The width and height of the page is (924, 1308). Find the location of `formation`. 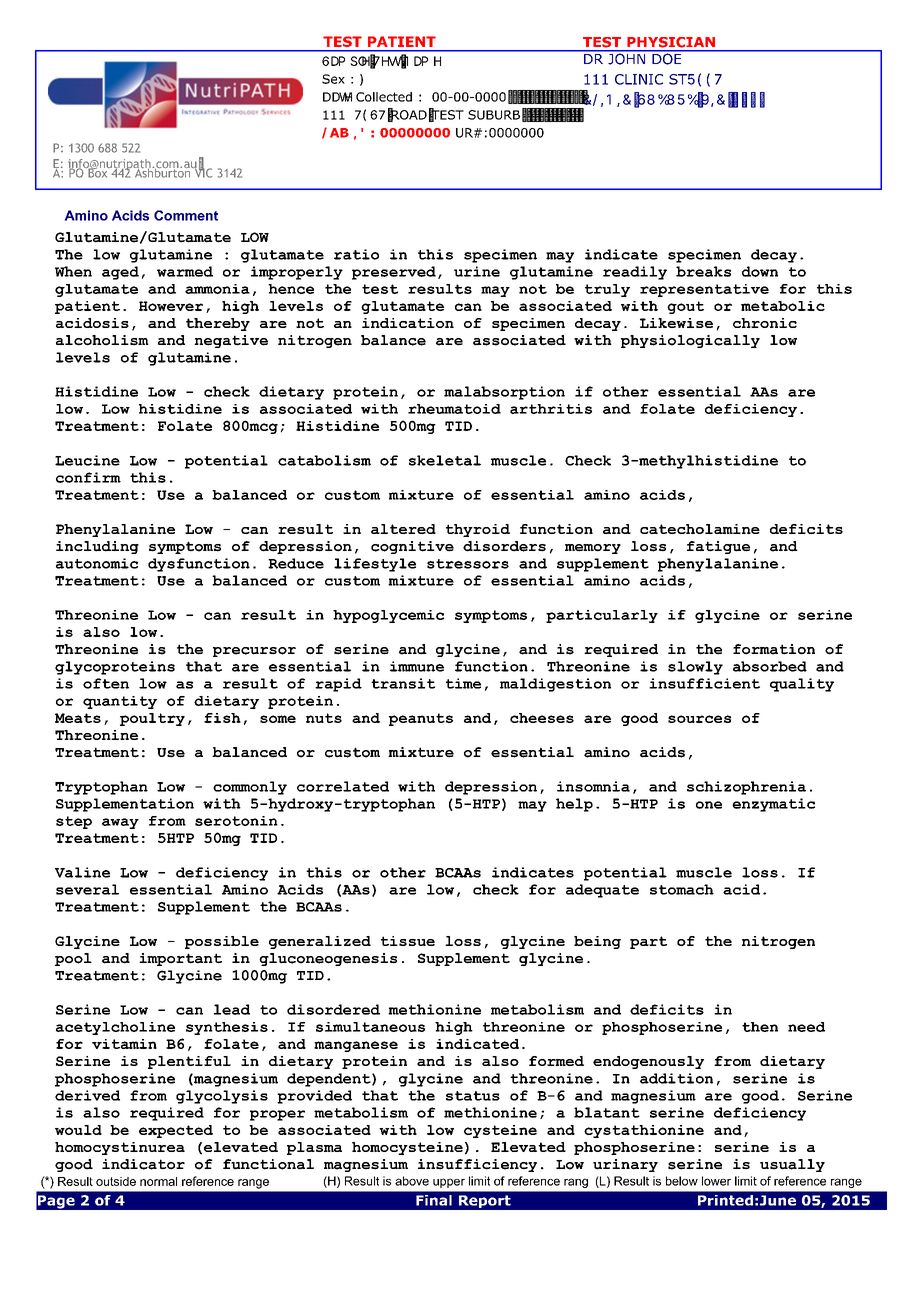

formation is located at coordinates (774, 649).
